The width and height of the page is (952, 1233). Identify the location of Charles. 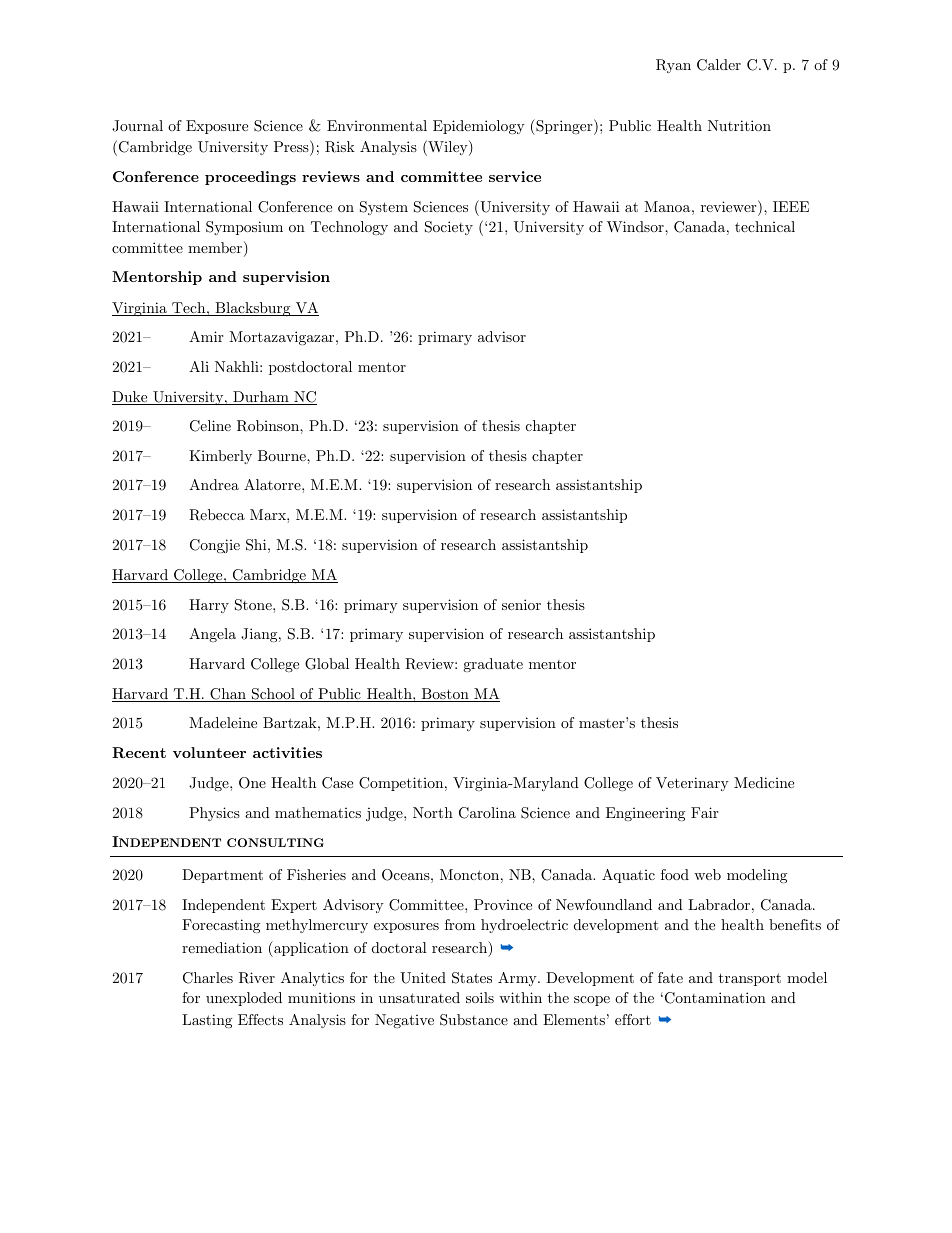
(208, 978).
